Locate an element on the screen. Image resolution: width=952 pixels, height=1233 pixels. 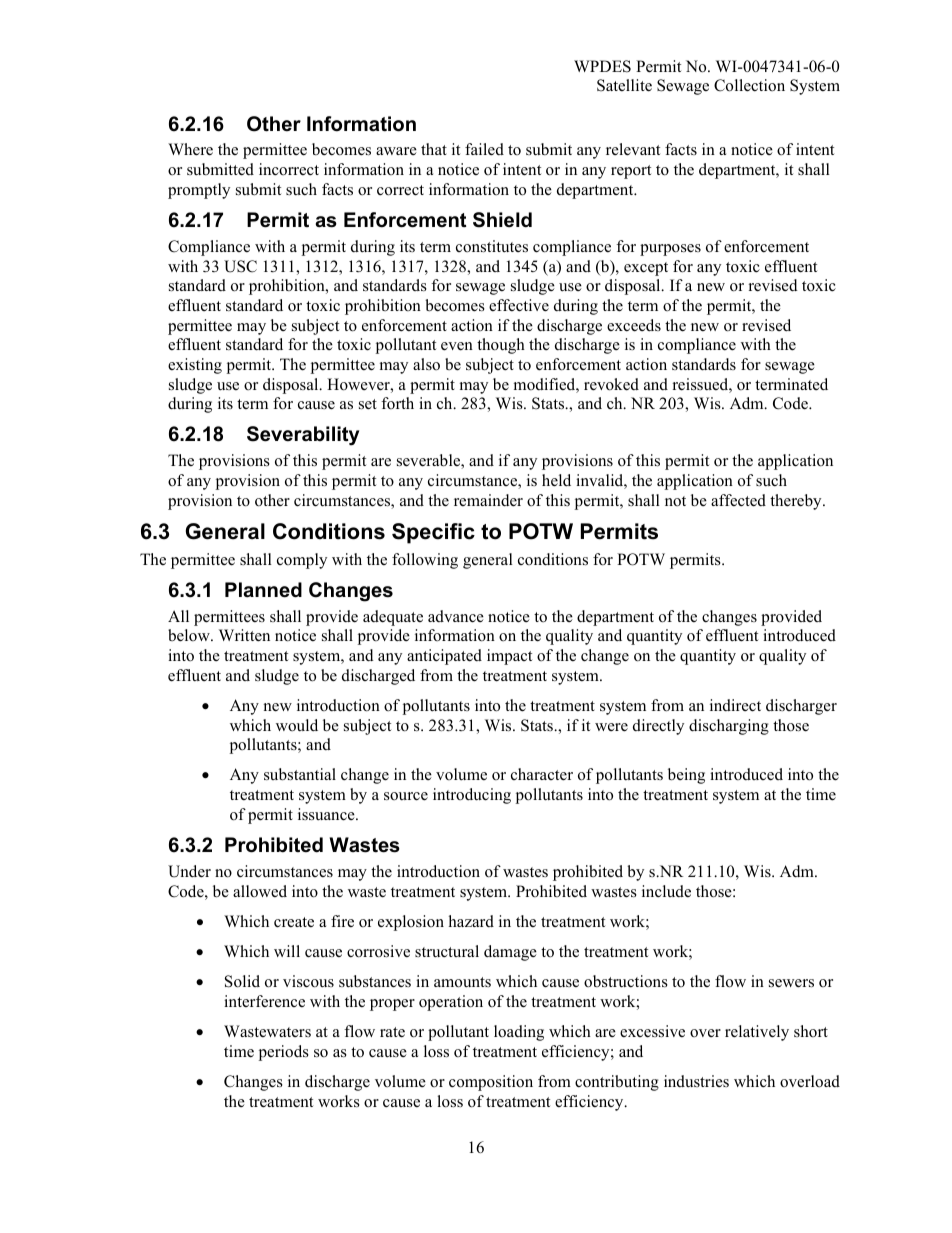
Planned is located at coordinates (263, 590).
